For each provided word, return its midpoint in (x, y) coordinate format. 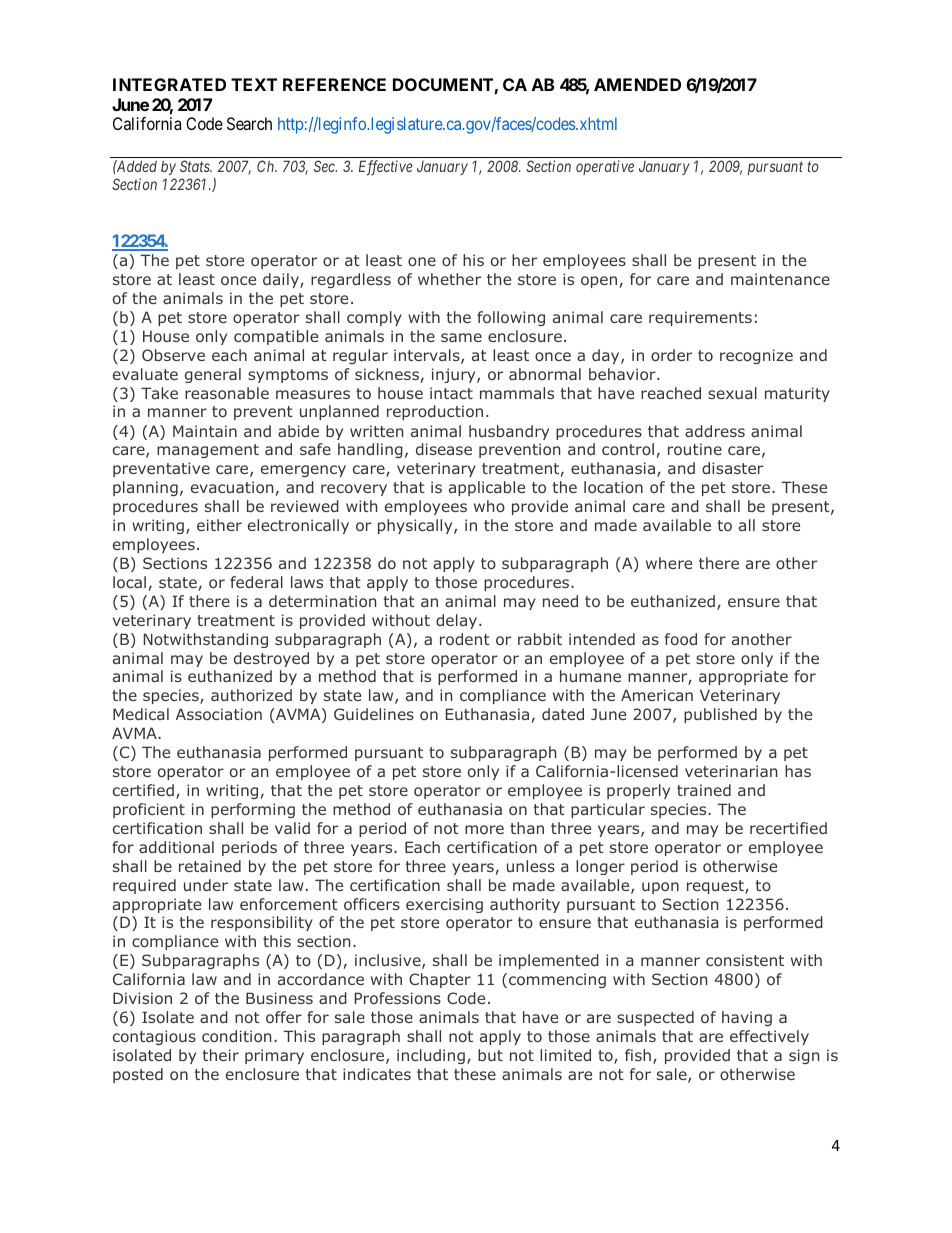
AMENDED (637, 84)
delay (458, 621)
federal (256, 582)
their (221, 1055)
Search (249, 123)
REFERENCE (334, 84)
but (490, 1055)
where (669, 563)
